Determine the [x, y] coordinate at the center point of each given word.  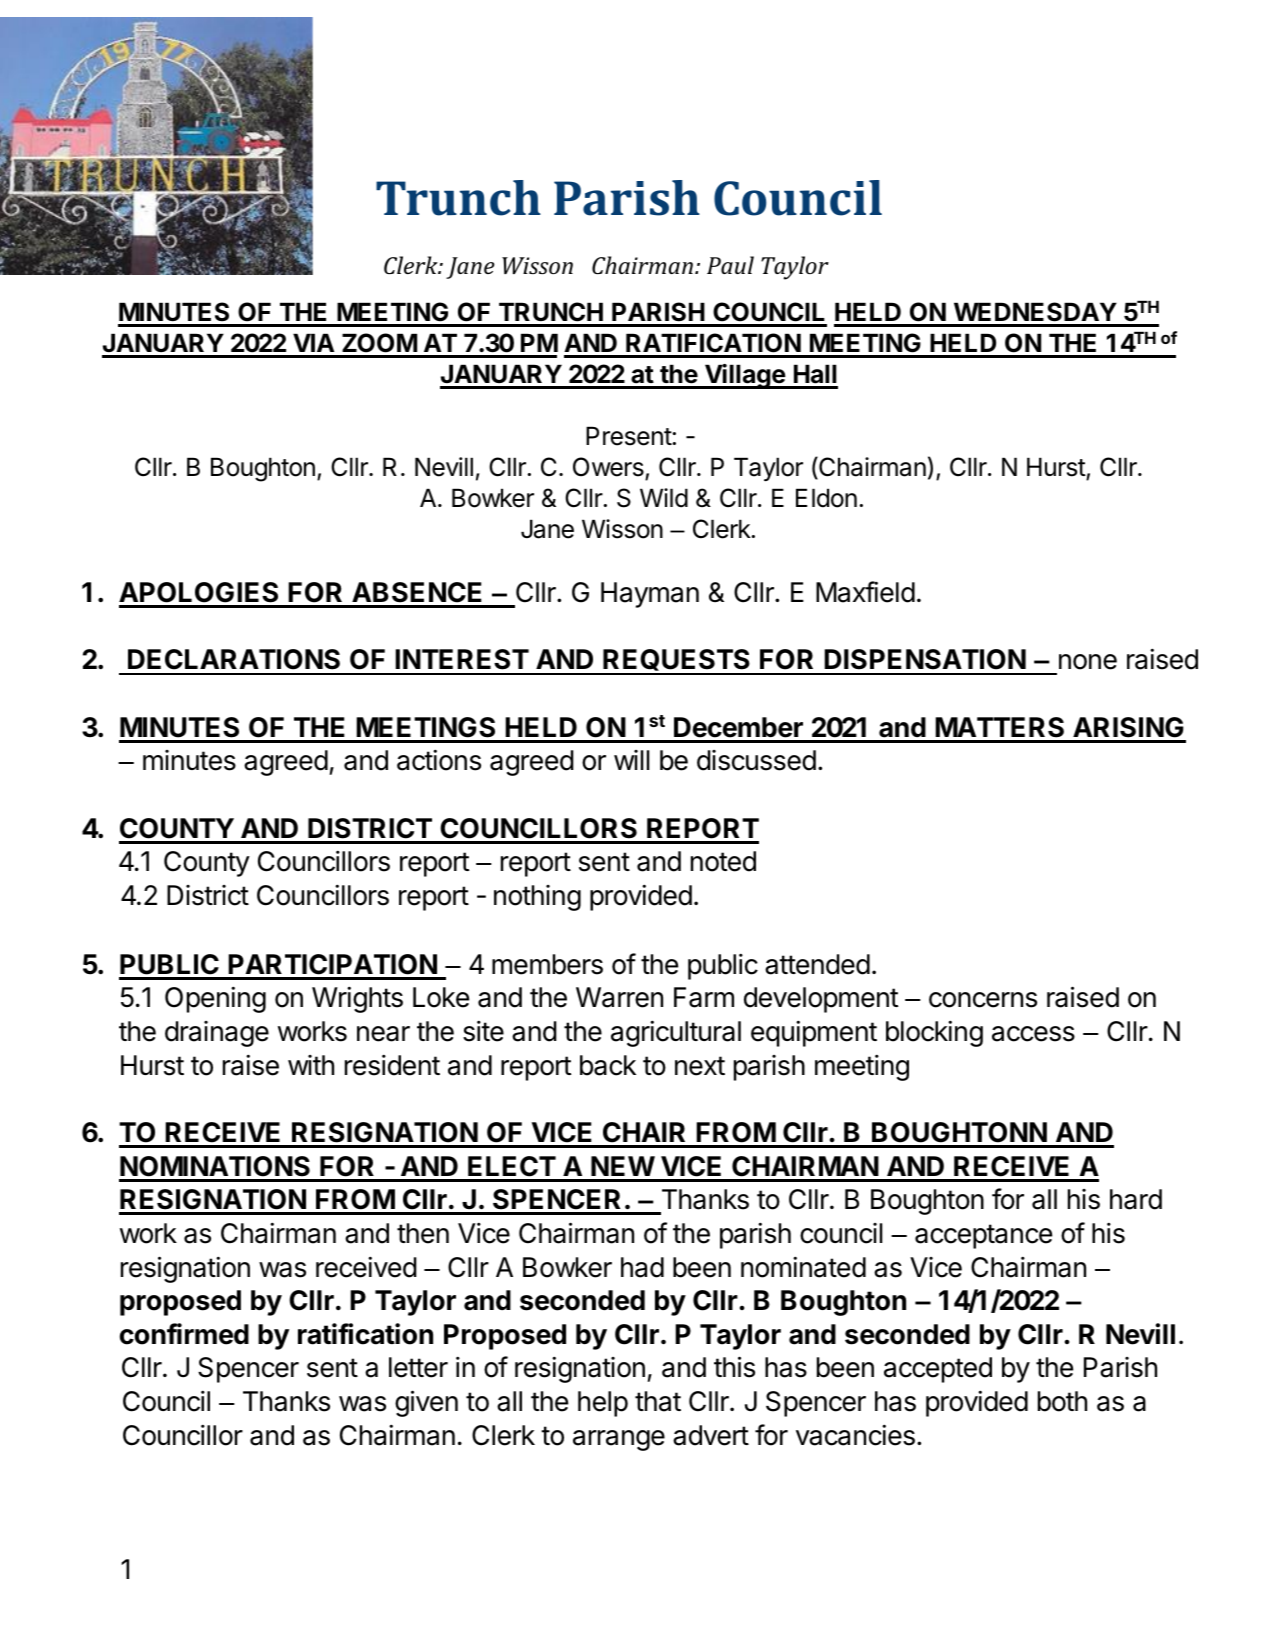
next [700, 1066]
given [426, 1403]
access [1033, 1034]
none [1088, 662]
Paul [730, 265]
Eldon [826, 498]
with [311, 1065]
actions [439, 760]
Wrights [357, 999]
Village [745, 376]
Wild [664, 498]
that [658, 1401]
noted [723, 861]
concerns [983, 1000]
